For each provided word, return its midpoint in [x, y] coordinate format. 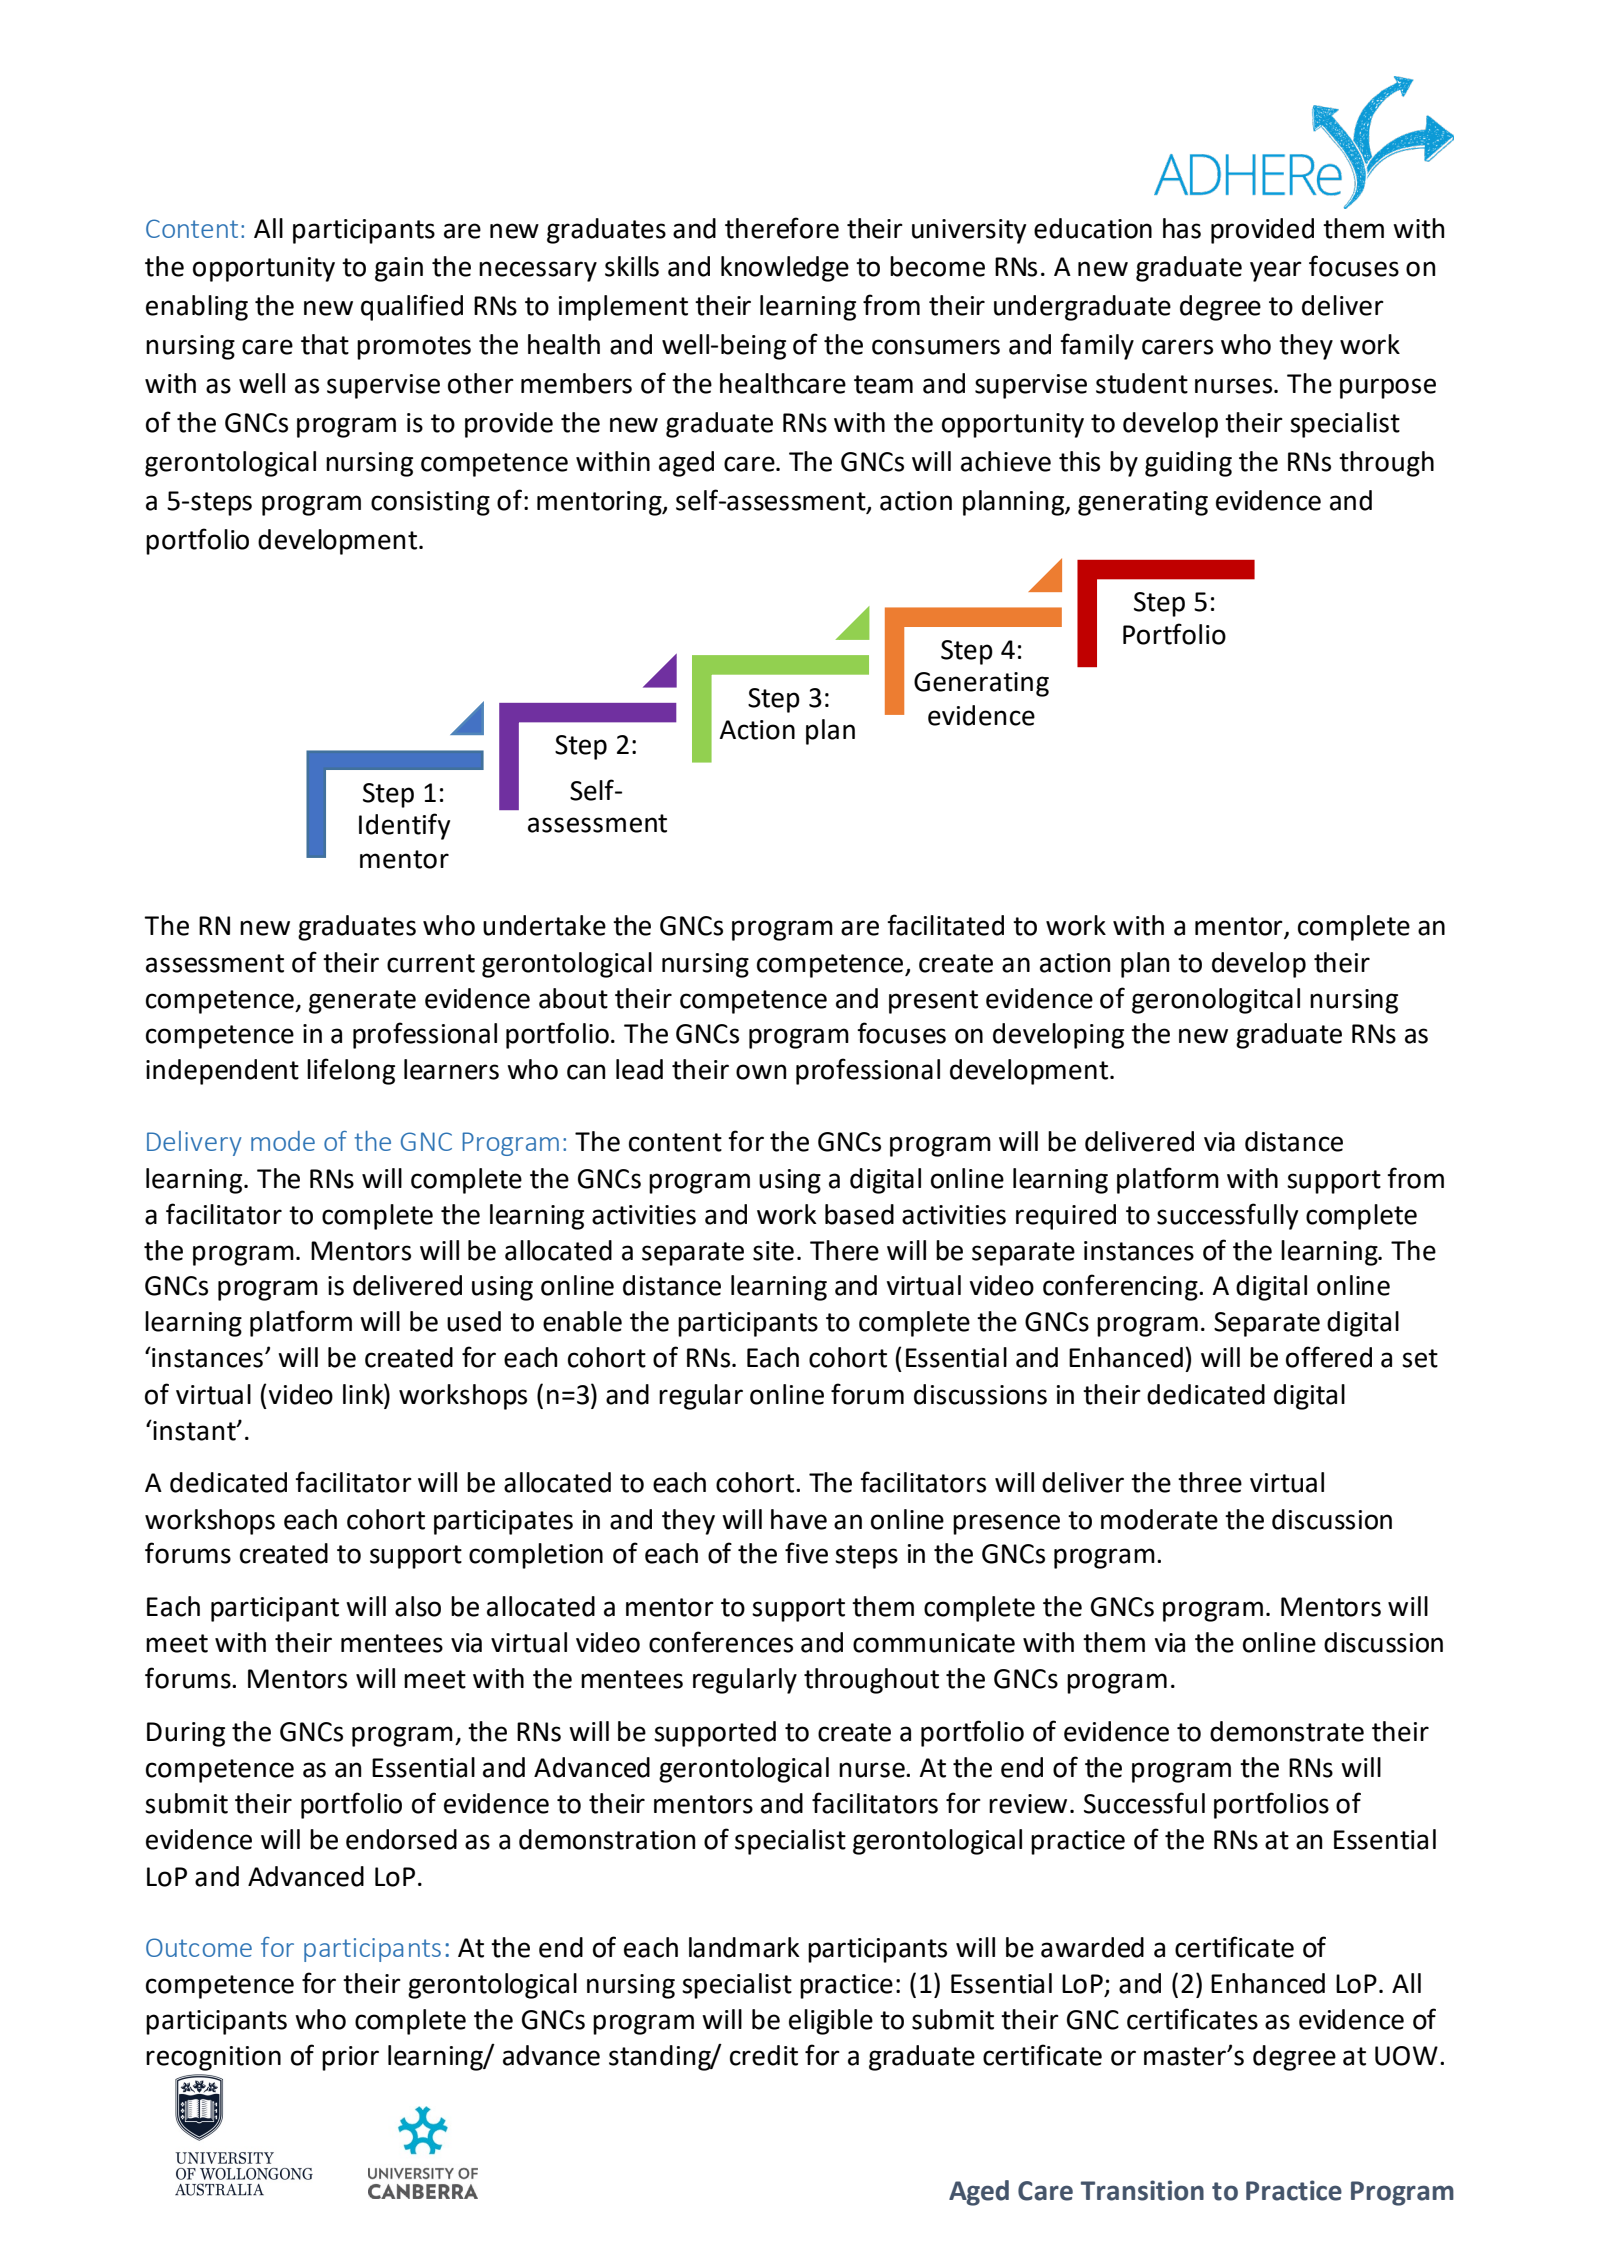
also [418, 1606]
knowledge [785, 269]
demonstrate [1287, 1731]
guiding [1188, 464]
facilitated [945, 925]
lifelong [351, 1071]
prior [350, 2058]
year [1276, 271]
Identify [404, 826]
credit [764, 2055]
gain [399, 269]
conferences [721, 1642]
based [859, 1214]
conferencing [1121, 1287]
